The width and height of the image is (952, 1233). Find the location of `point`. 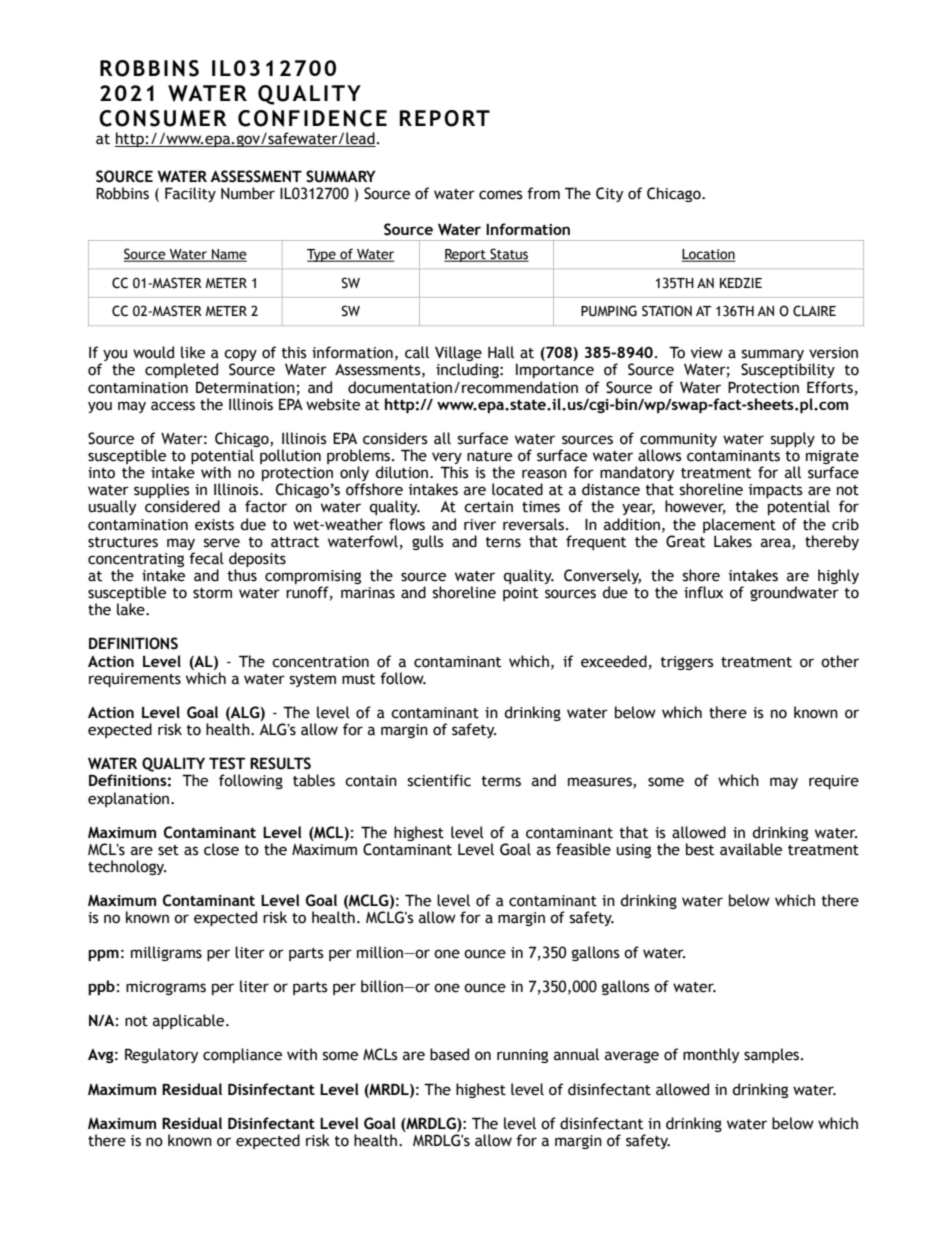

point is located at coordinates (520, 594).
